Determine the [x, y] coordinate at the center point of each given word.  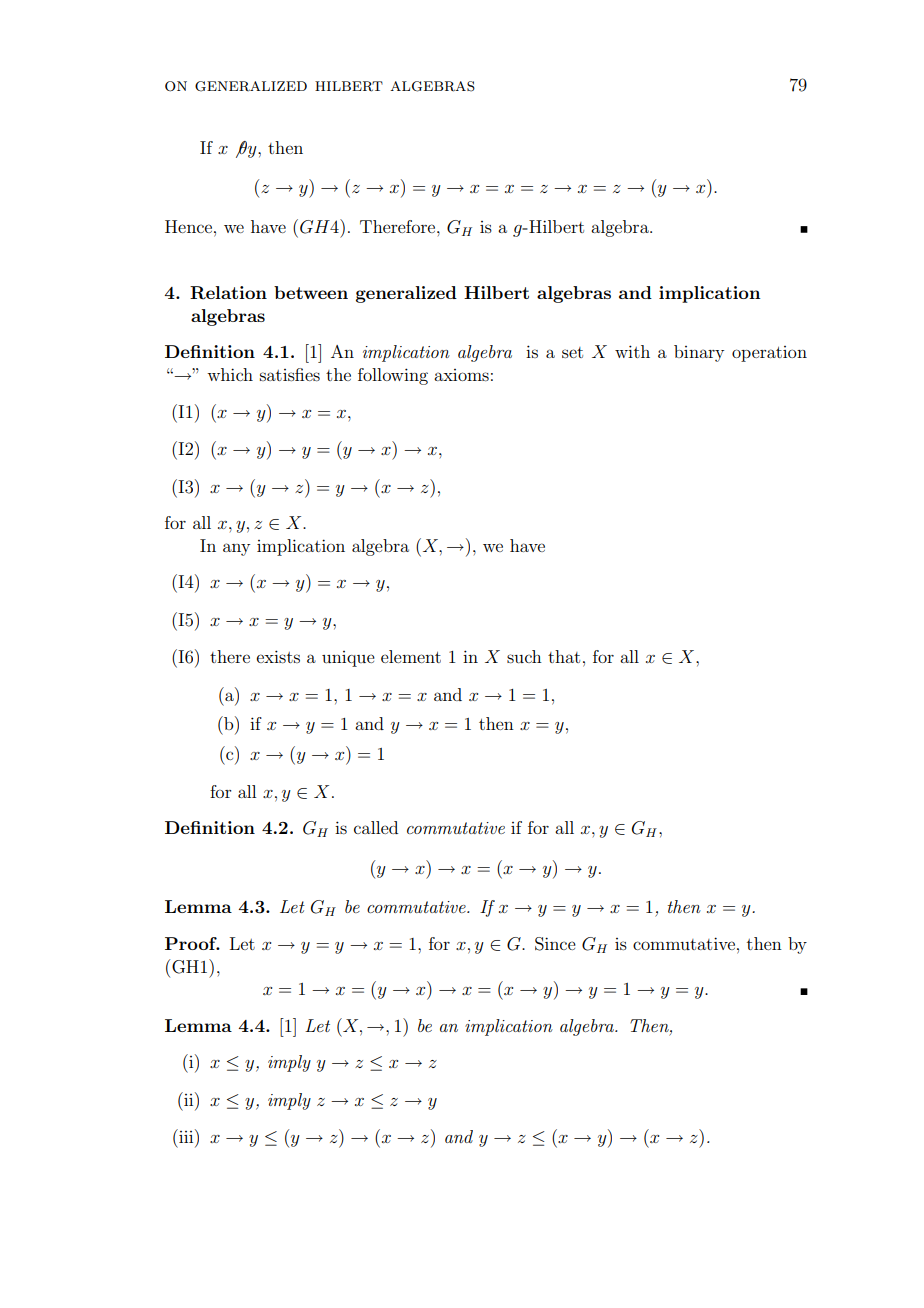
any [236, 549]
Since [555, 944]
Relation [228, 293]
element [411, 656]
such [524, 656]
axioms [461, 375]
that [564, 656]
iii [186, 1136]
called [376, 827]
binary [699, 353]
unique [348, 659]
